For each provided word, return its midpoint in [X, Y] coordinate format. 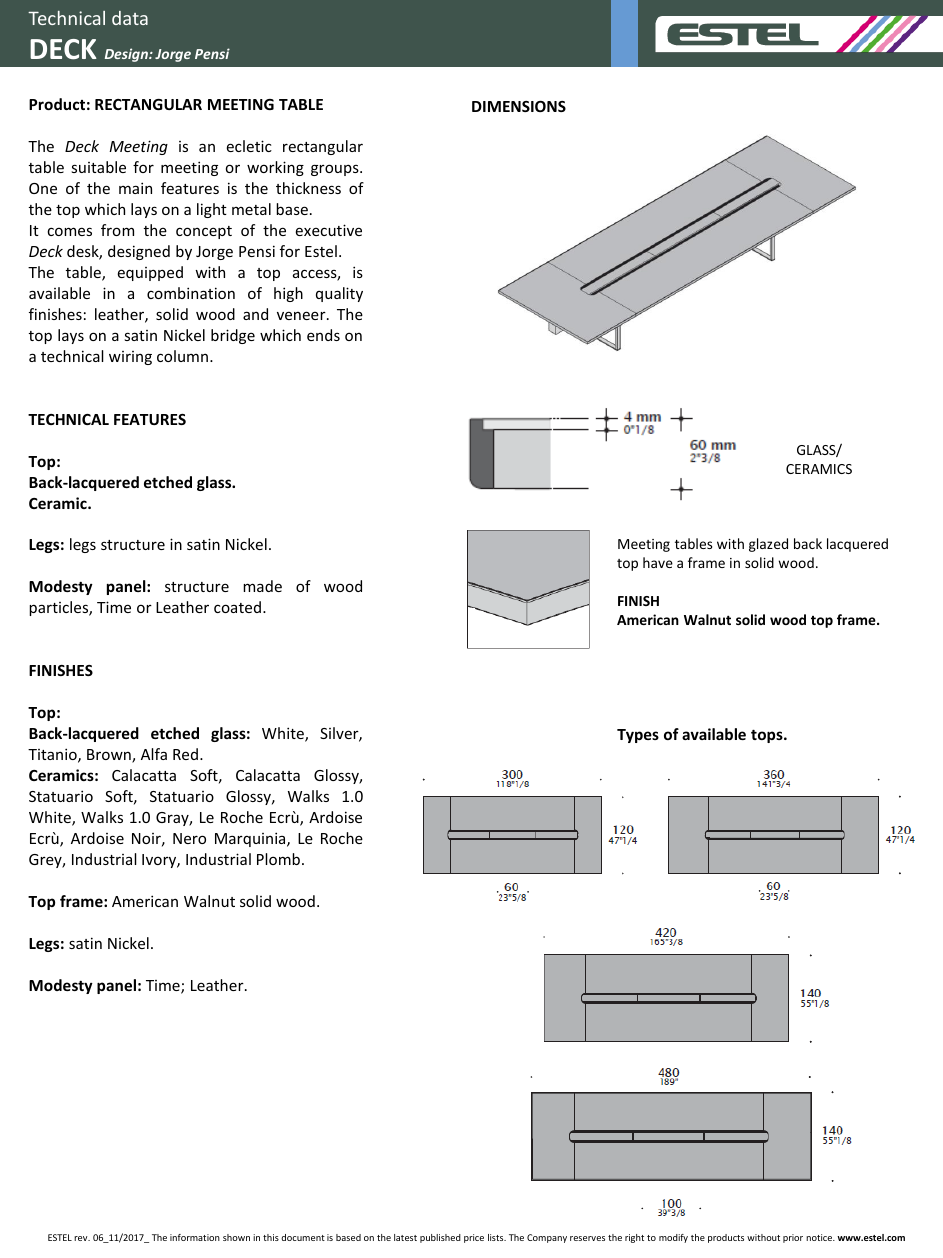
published [440, 1238]
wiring [130, 358]
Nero [189, 838]
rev [82, 1238]
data [130, 18]
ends [323, 335]
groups [336, 170]
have [658, 562]
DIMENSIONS [519, 106]
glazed [768, 545]
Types [638, 736]
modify [673, 1238]
